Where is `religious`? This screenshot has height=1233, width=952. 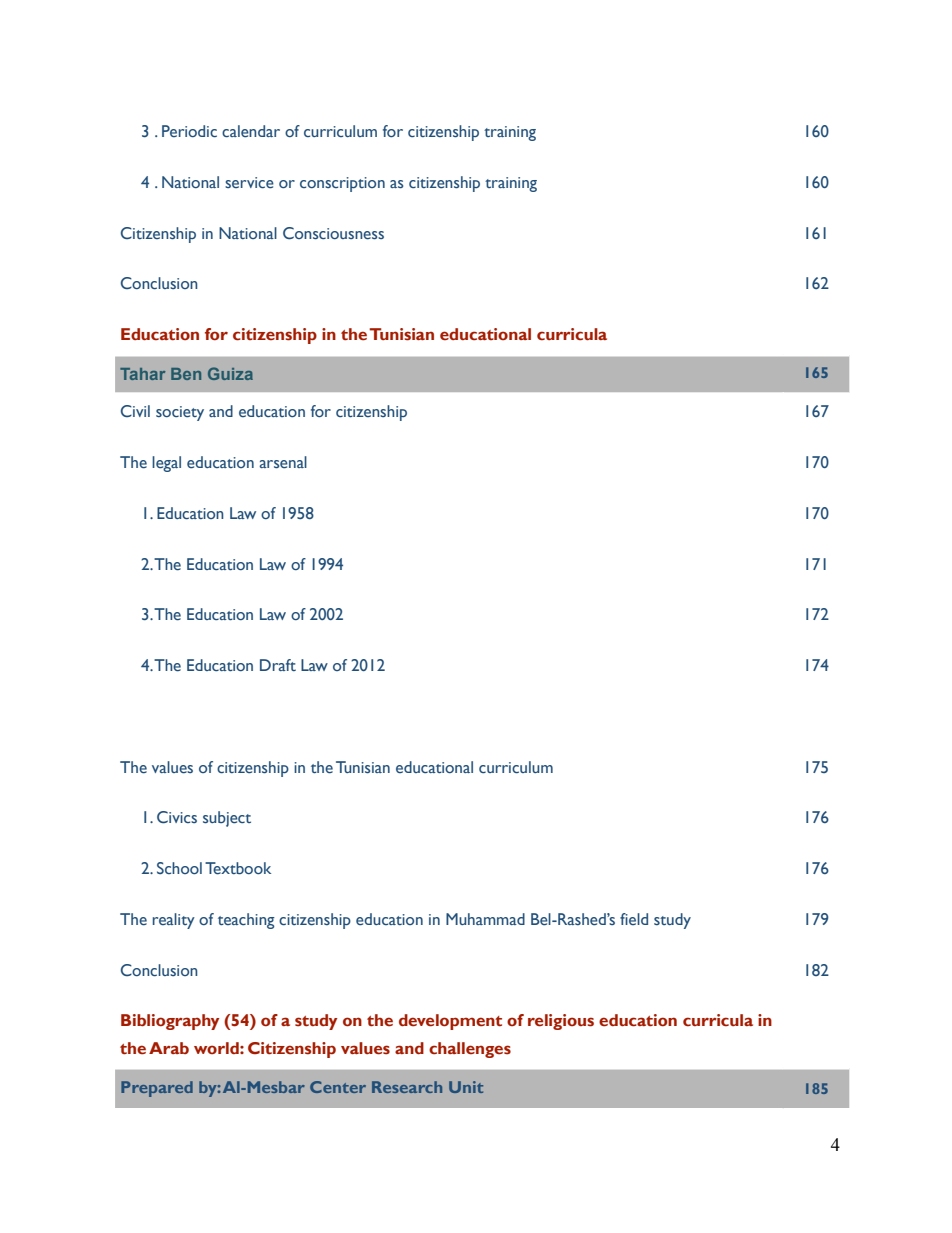 religious is located at coordinates (561, 1022).
